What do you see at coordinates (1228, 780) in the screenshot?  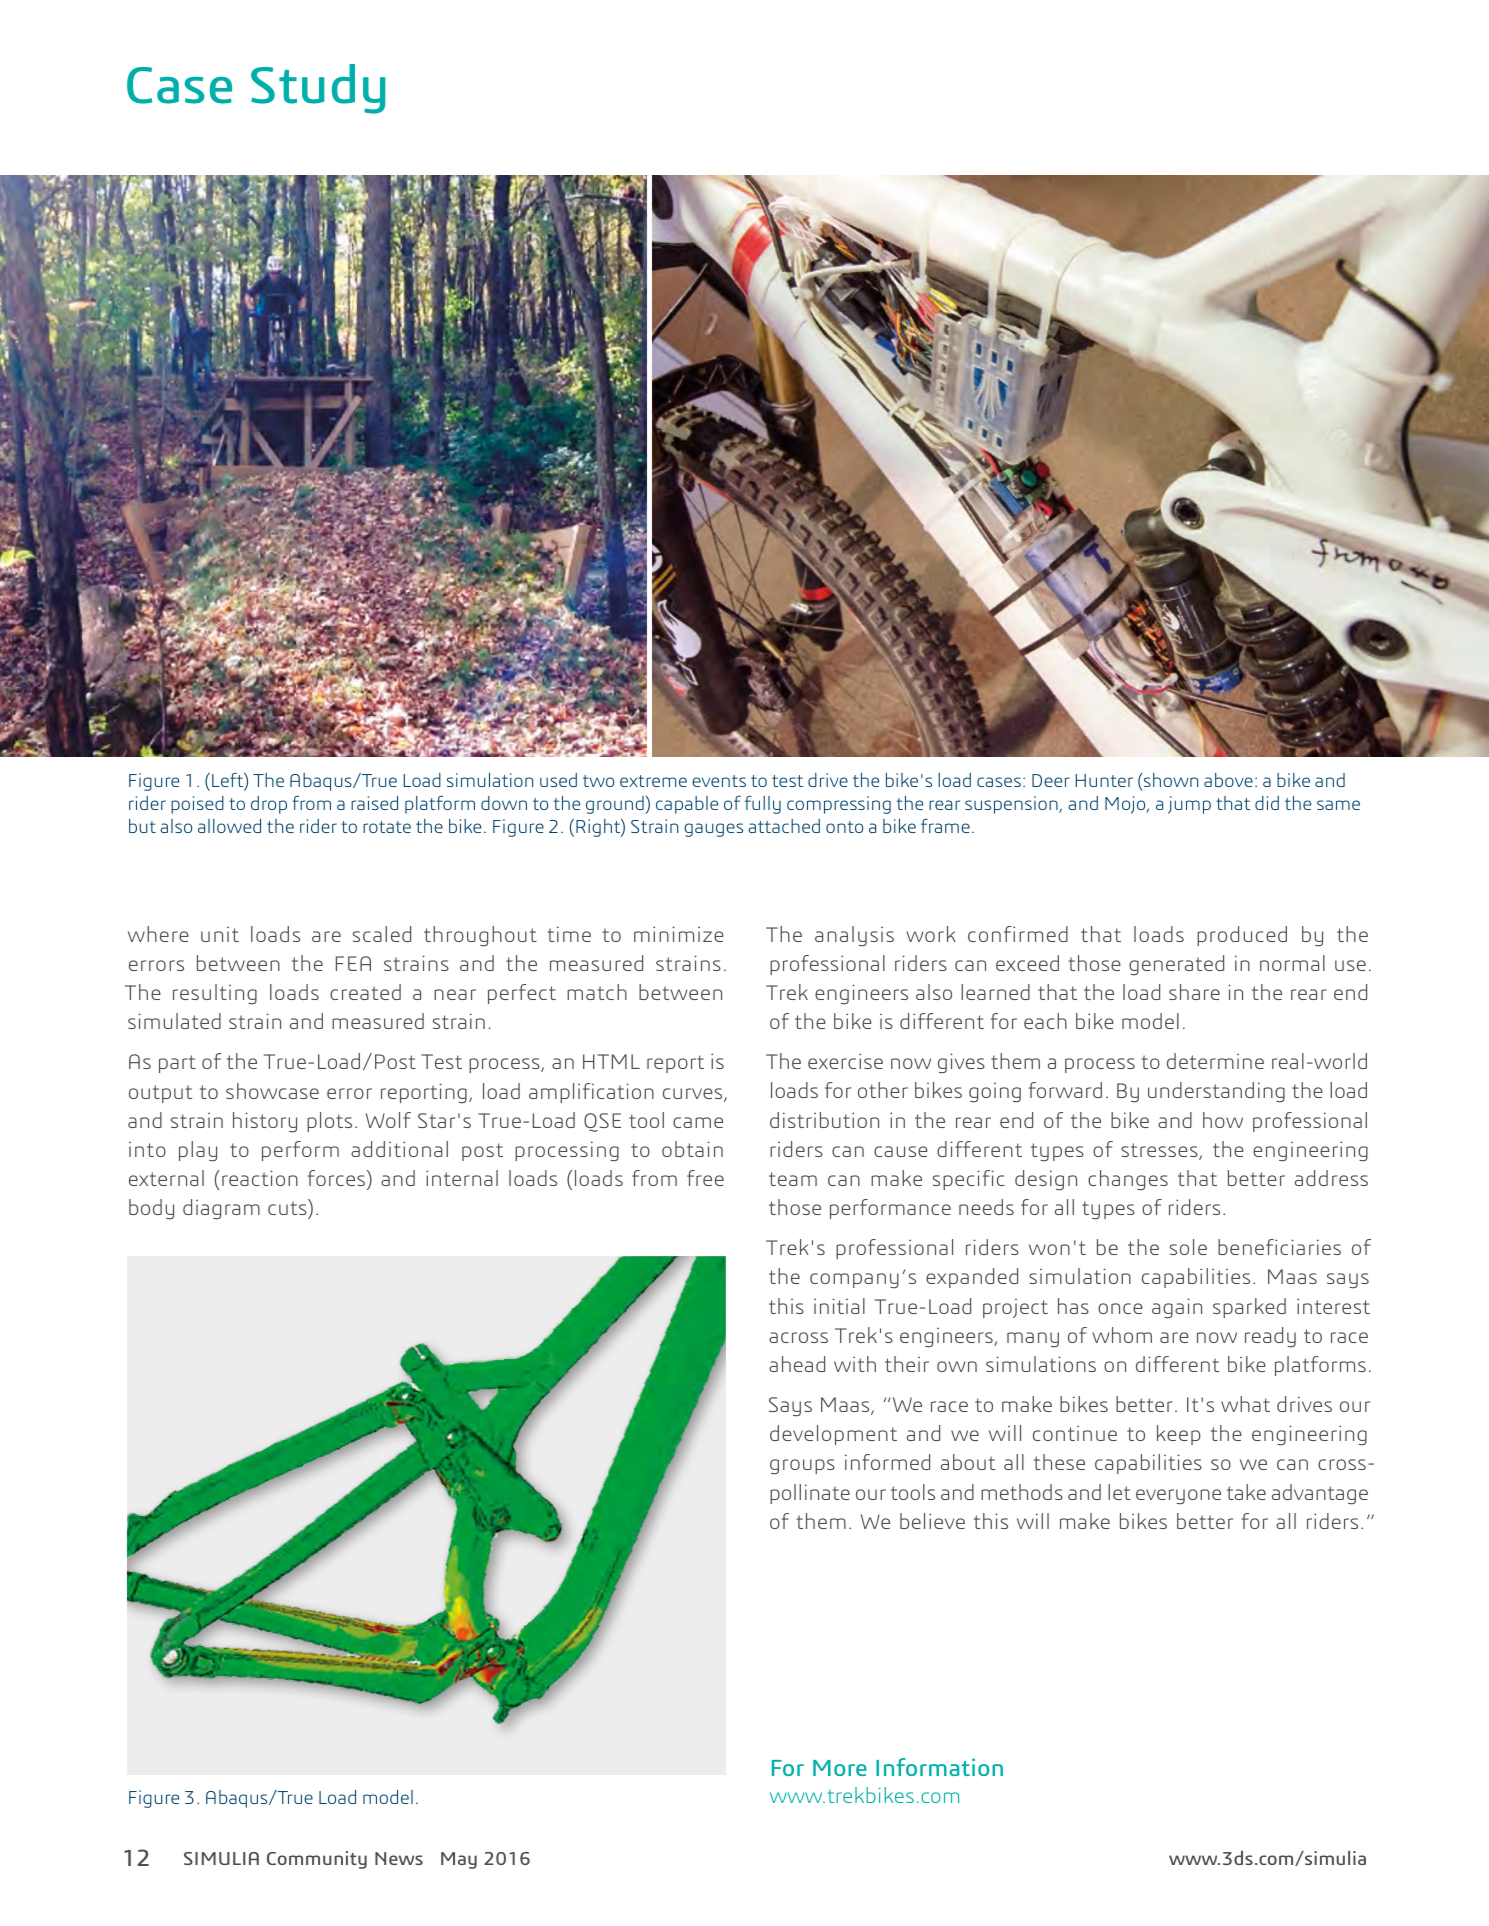 I see `above` at bounding box center [1228, 780].
